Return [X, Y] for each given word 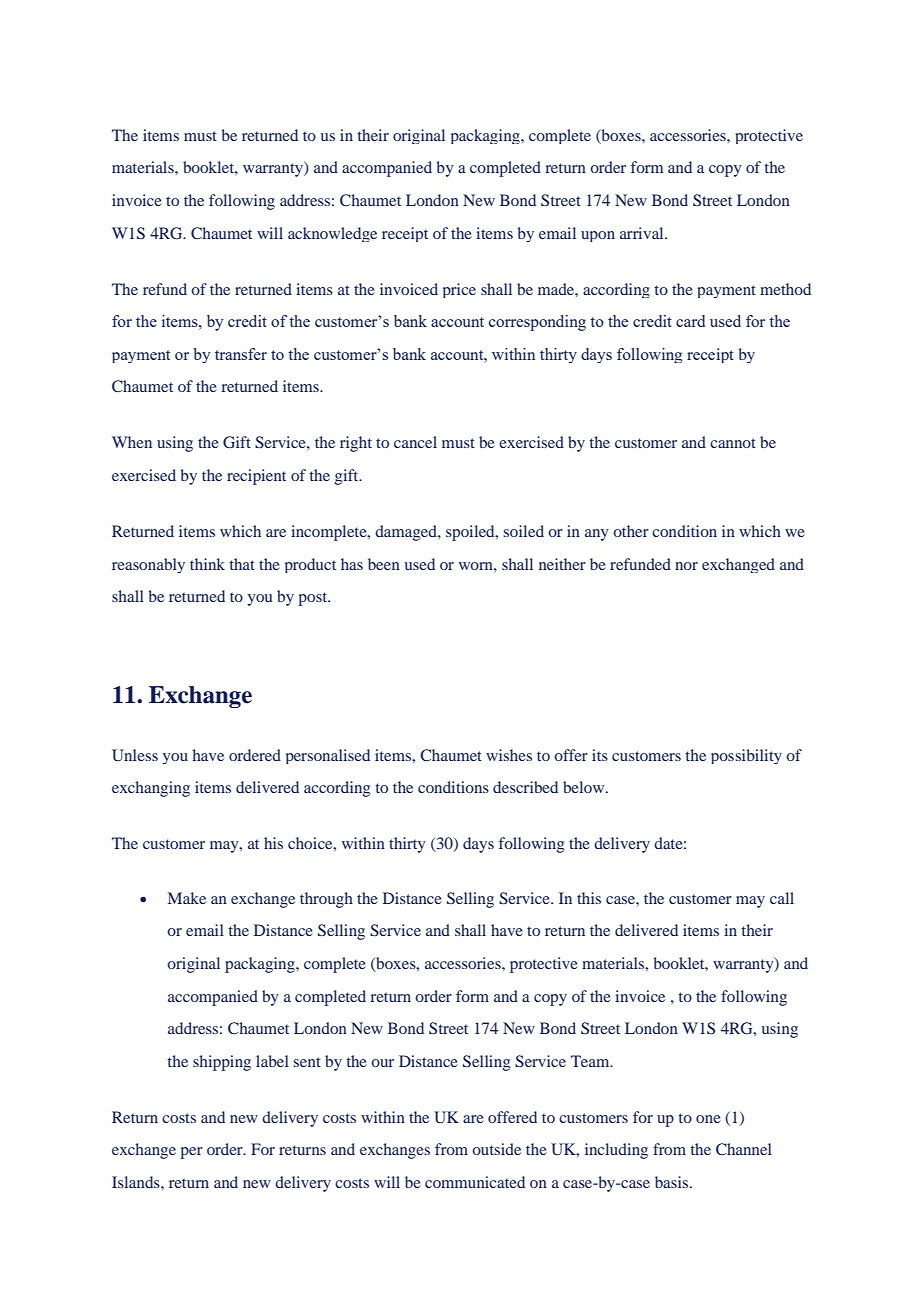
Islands [137, 1182]
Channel [744, 1149]
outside [496, 1149]
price [459, 290]
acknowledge [332, 234]
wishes [509, 755]
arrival [643, 233]
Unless [135, 755]
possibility [746, 756]
